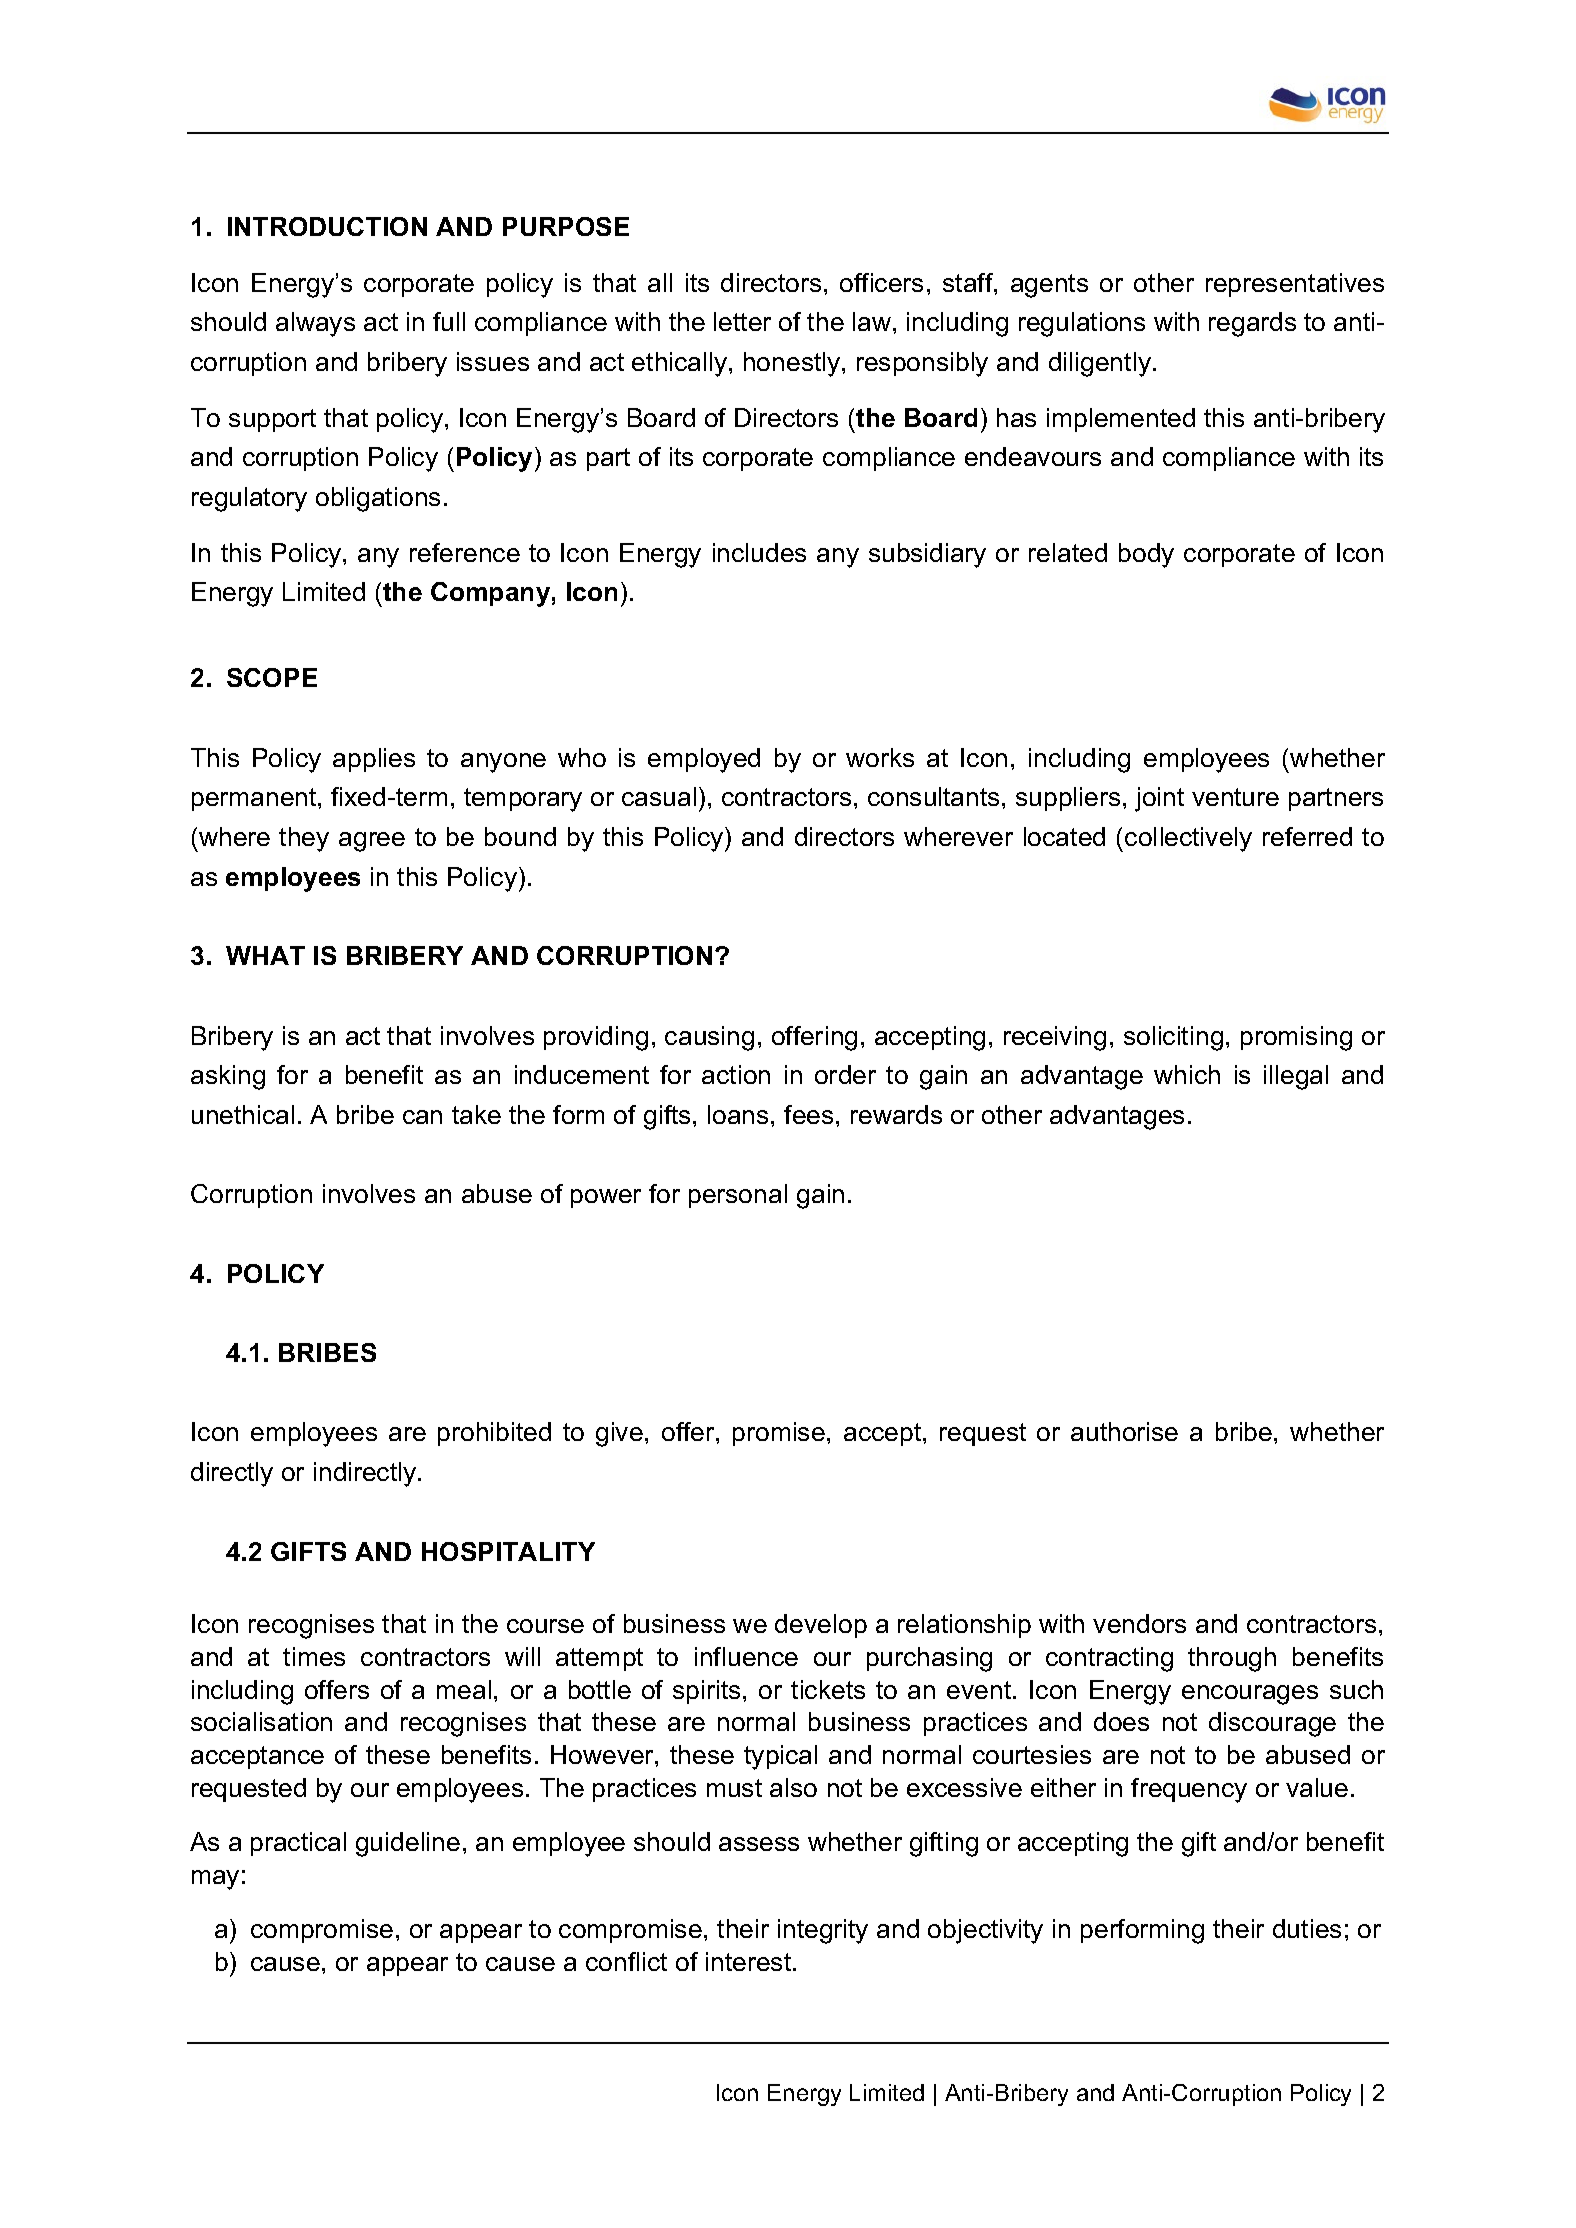 This page has height=2228, width=1576. I want to click on develop, so click(821, 1626).
